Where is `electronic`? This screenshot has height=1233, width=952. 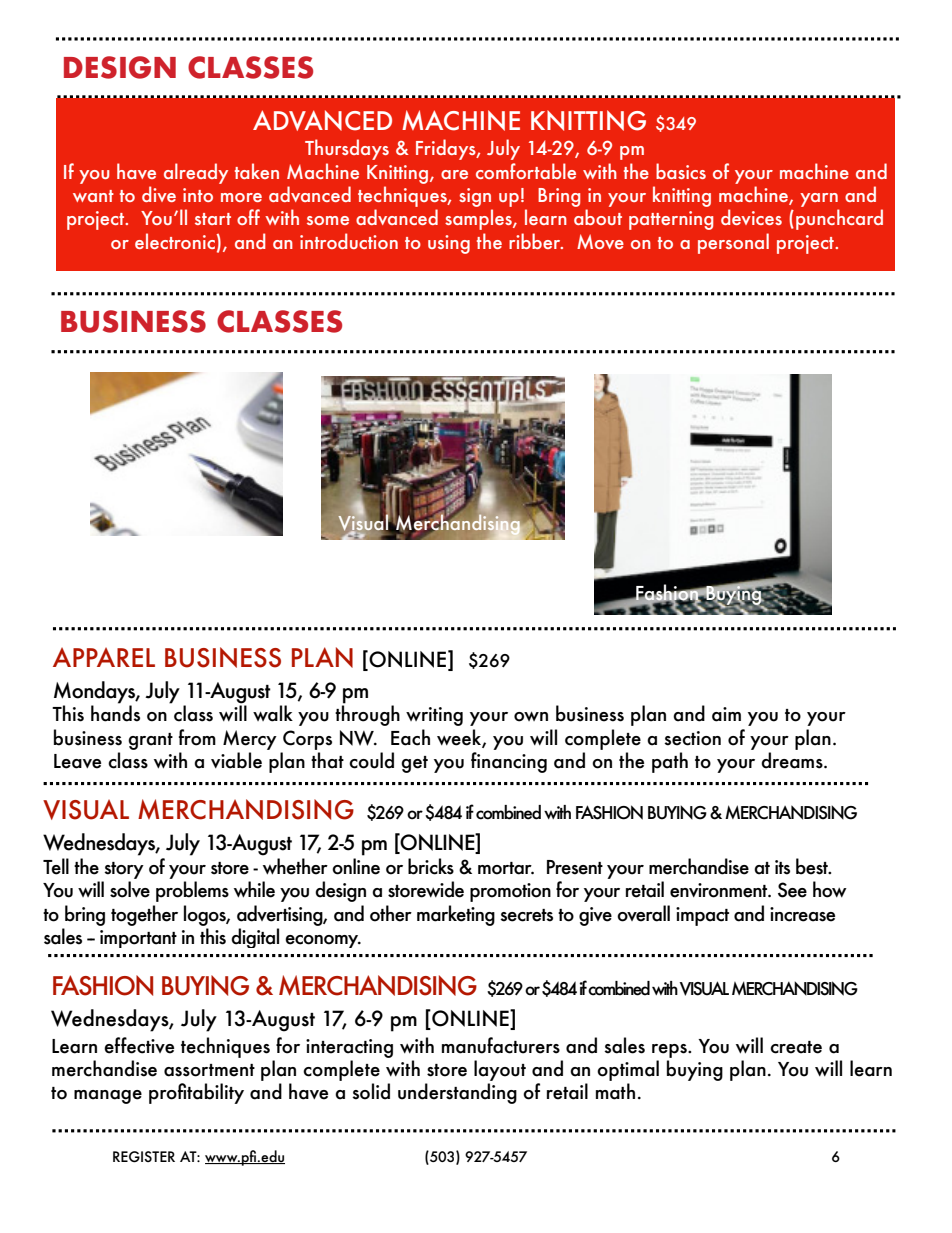 electronic is located at coordinates (176, 241).
